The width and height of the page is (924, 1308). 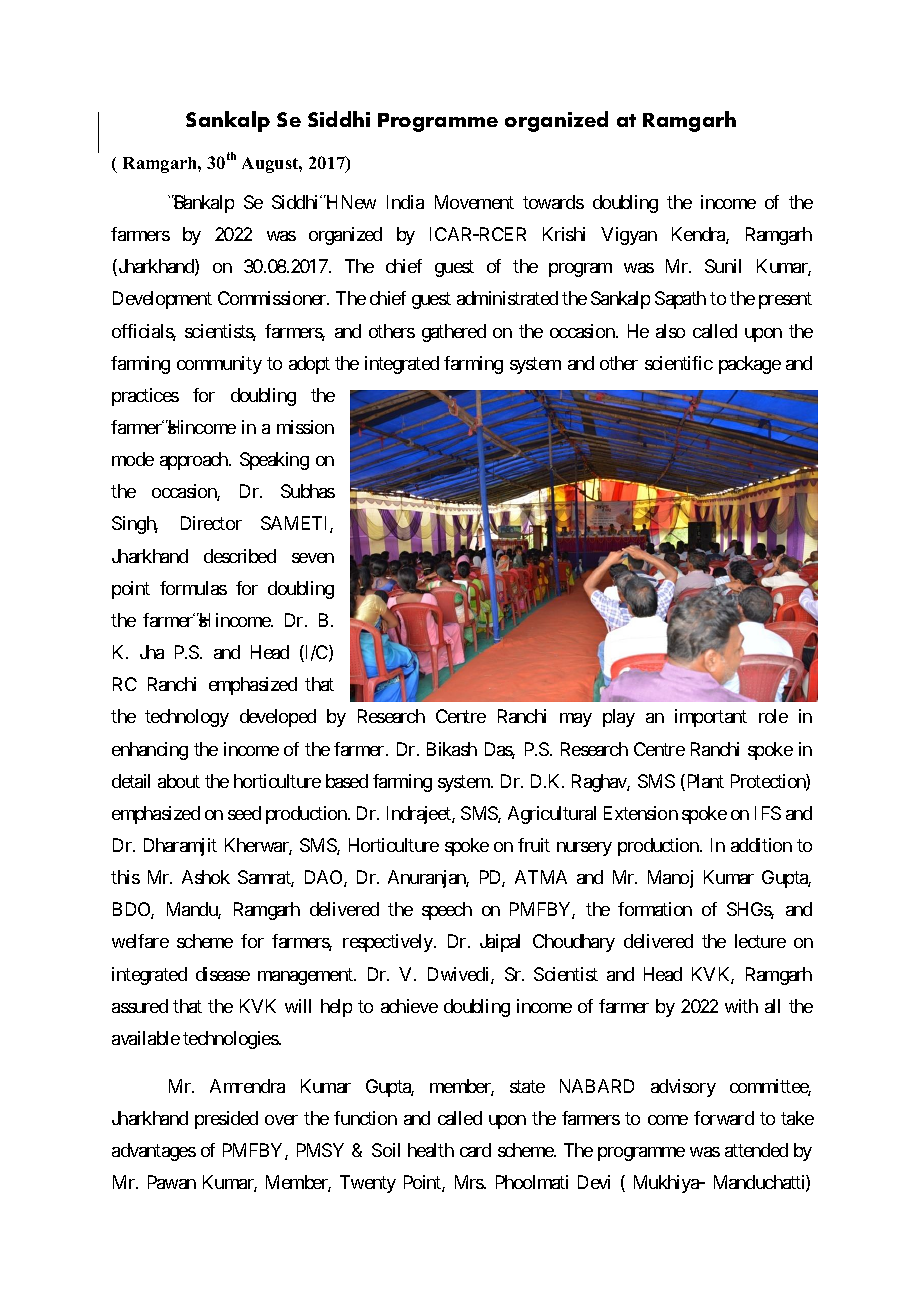 What do you see at coordinates (226, 1120) in the page?
I see `presided` at bounding box center [226, 1120].
